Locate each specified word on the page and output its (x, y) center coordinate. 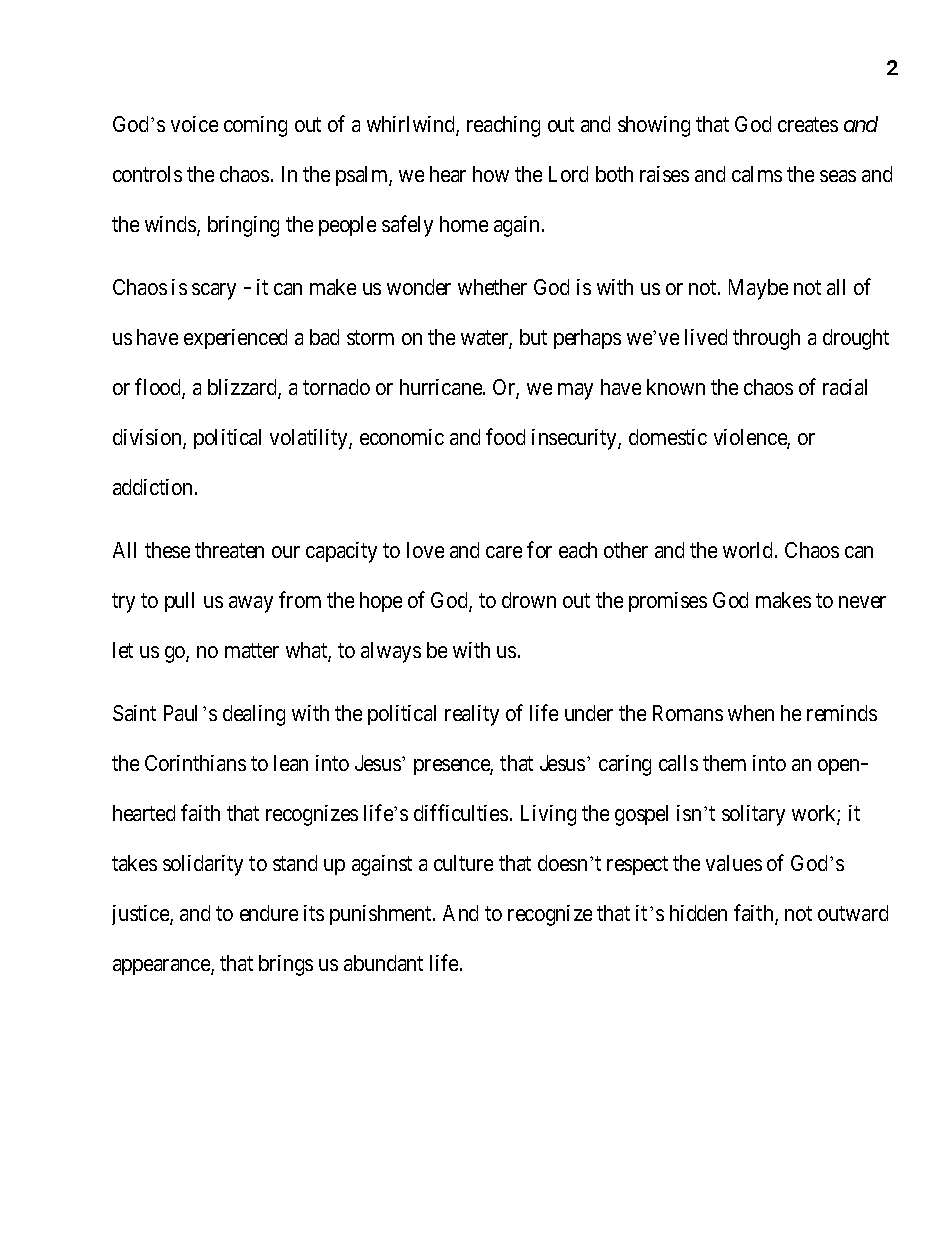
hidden (698, 913)
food (505, 436)
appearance (162, 967)
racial (845, 387)
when (751, 713)
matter (252, 651)
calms (757, 174)
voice (194, 124)
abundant (383, 963)
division (148, 439)
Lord (568, 174)
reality (472, 715)
